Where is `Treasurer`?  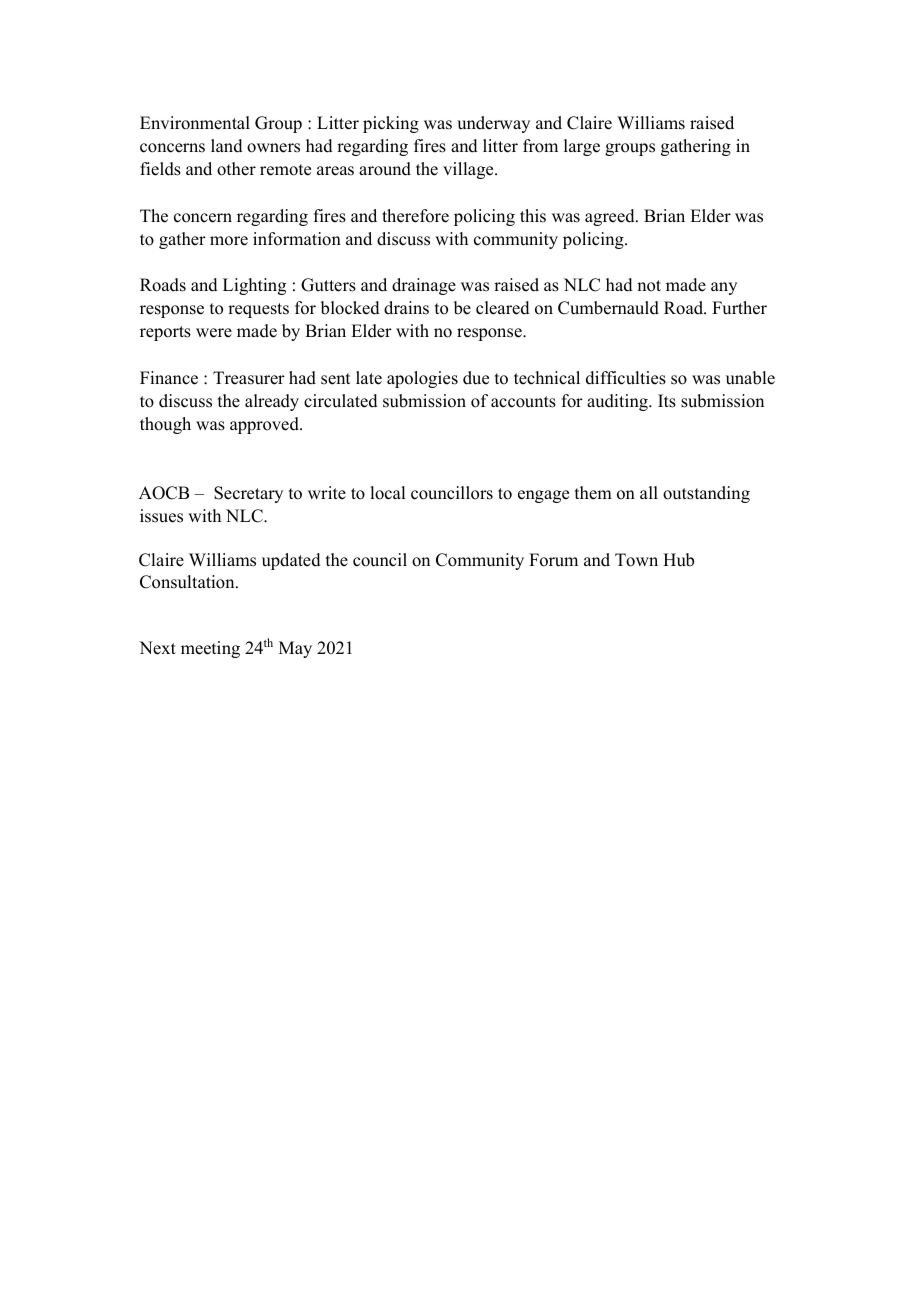
Treasurer is located at coordinates (249, 378).
